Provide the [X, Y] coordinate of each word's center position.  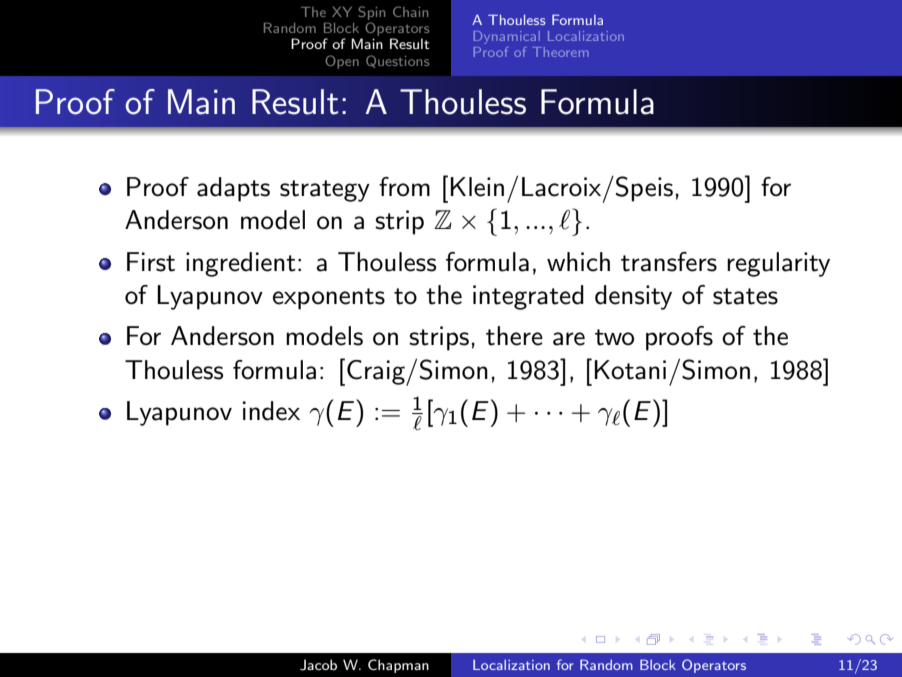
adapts [233, 189]
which [578, 262]
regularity [778, 264]
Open [342, 62]
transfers [669, 262]
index [271, 411]
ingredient [241, 264]
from [404, 187]
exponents [329, 299]
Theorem [560, 52]
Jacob [318, 665]
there [514, 336]
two [614, 337]
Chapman [398, 666]
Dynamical [507, 37]
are [569, 339]
